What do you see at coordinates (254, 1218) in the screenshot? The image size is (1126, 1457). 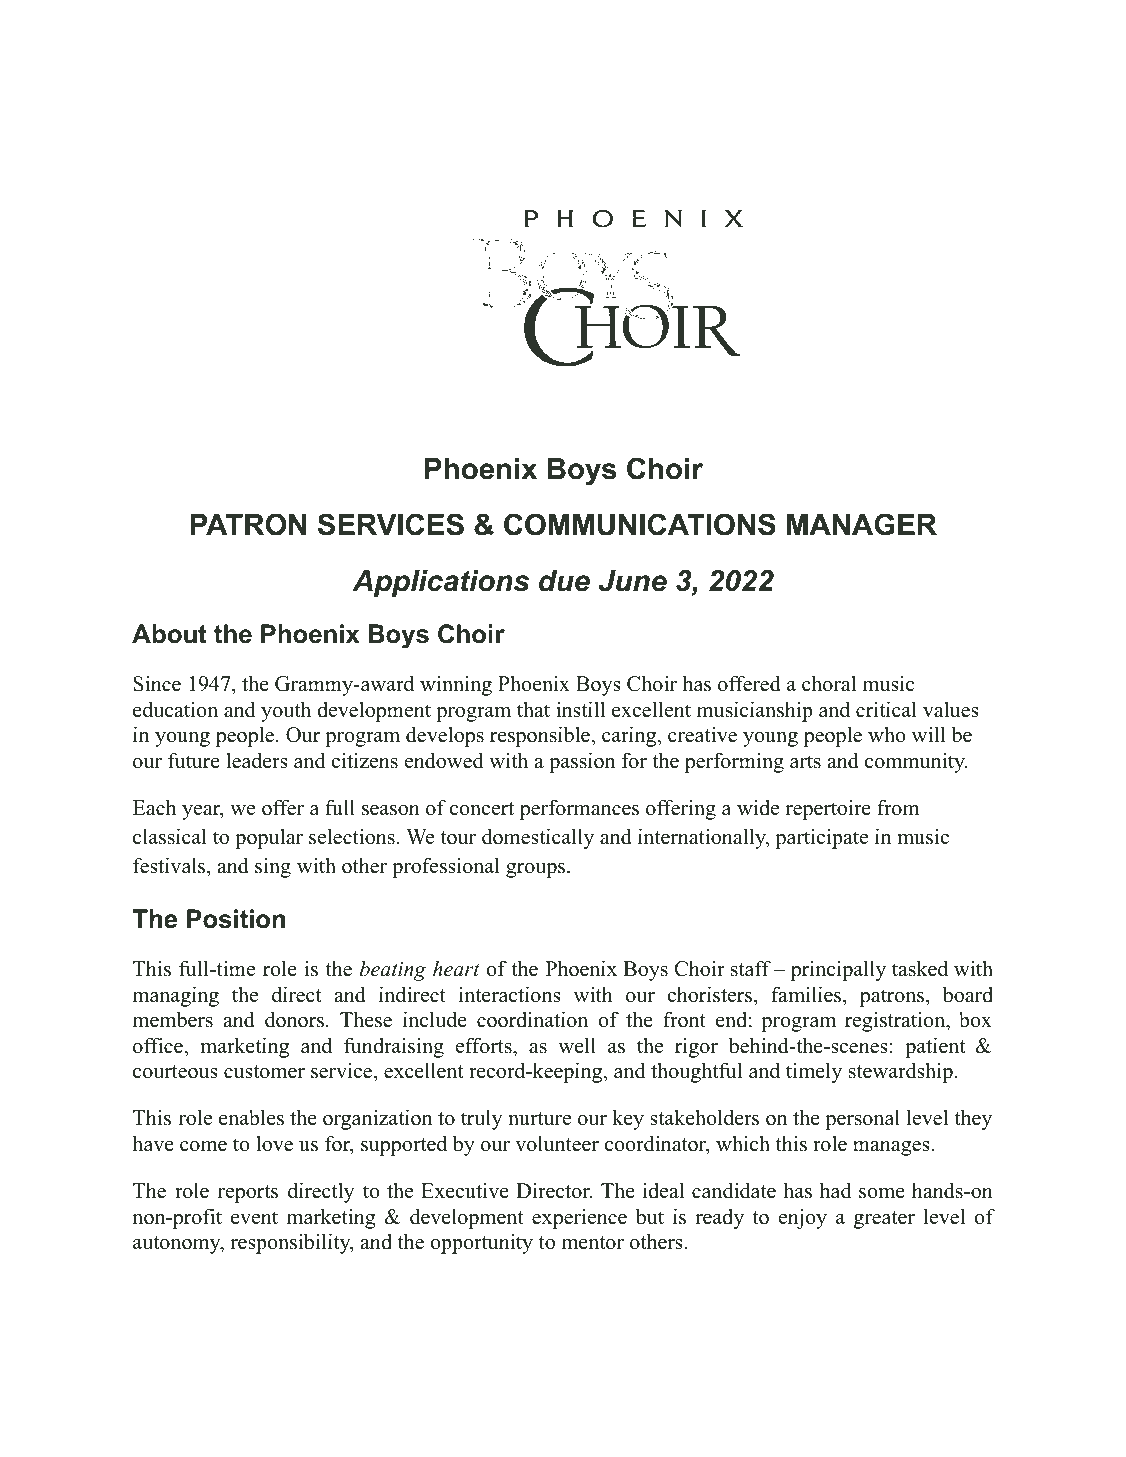 I see `event` at bounding box center [254, 1218].
